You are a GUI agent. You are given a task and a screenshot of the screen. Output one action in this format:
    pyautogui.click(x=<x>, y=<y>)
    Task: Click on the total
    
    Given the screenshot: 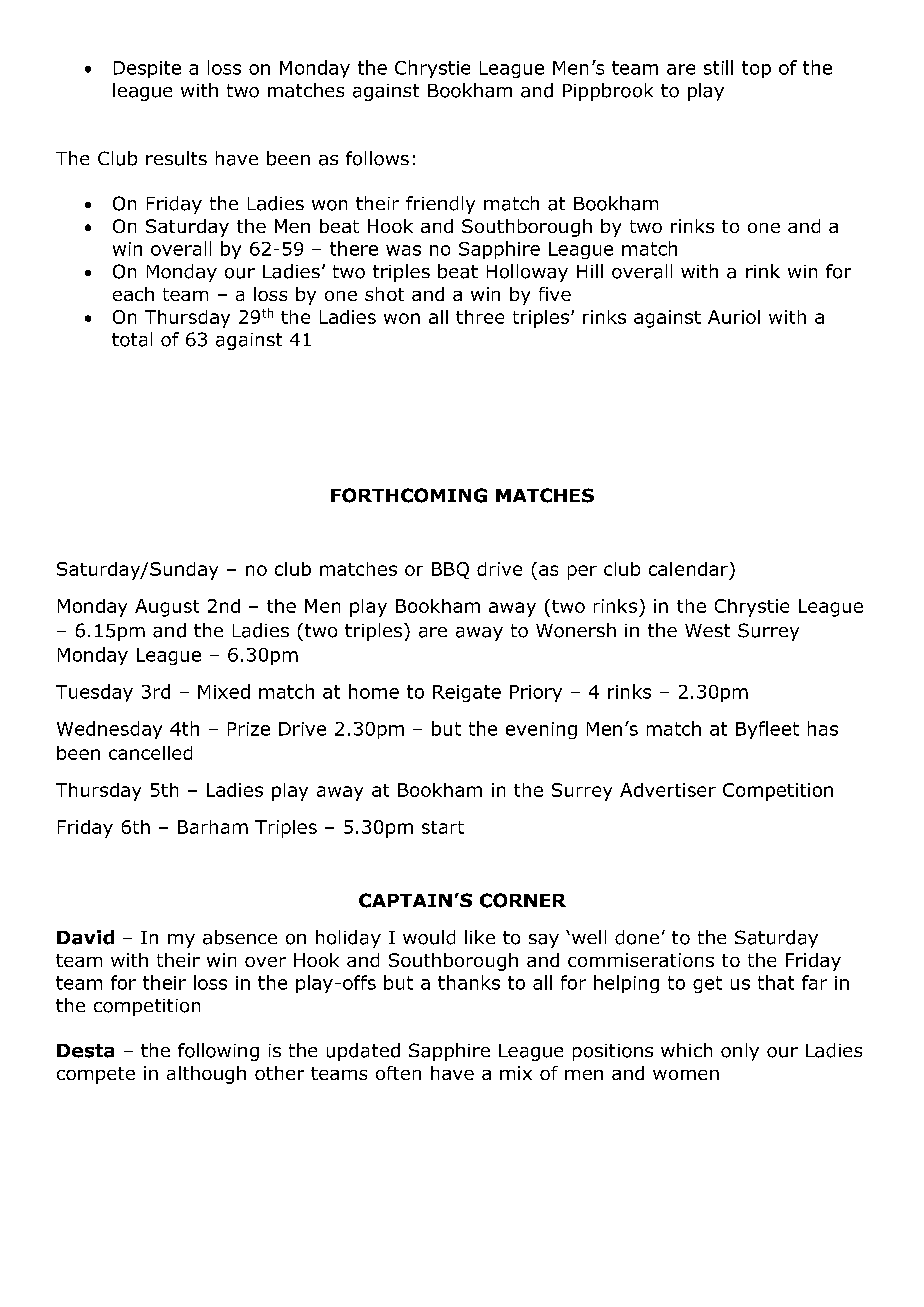 What is the action you would take?
    pyautogui.click(x=132, y=339)
